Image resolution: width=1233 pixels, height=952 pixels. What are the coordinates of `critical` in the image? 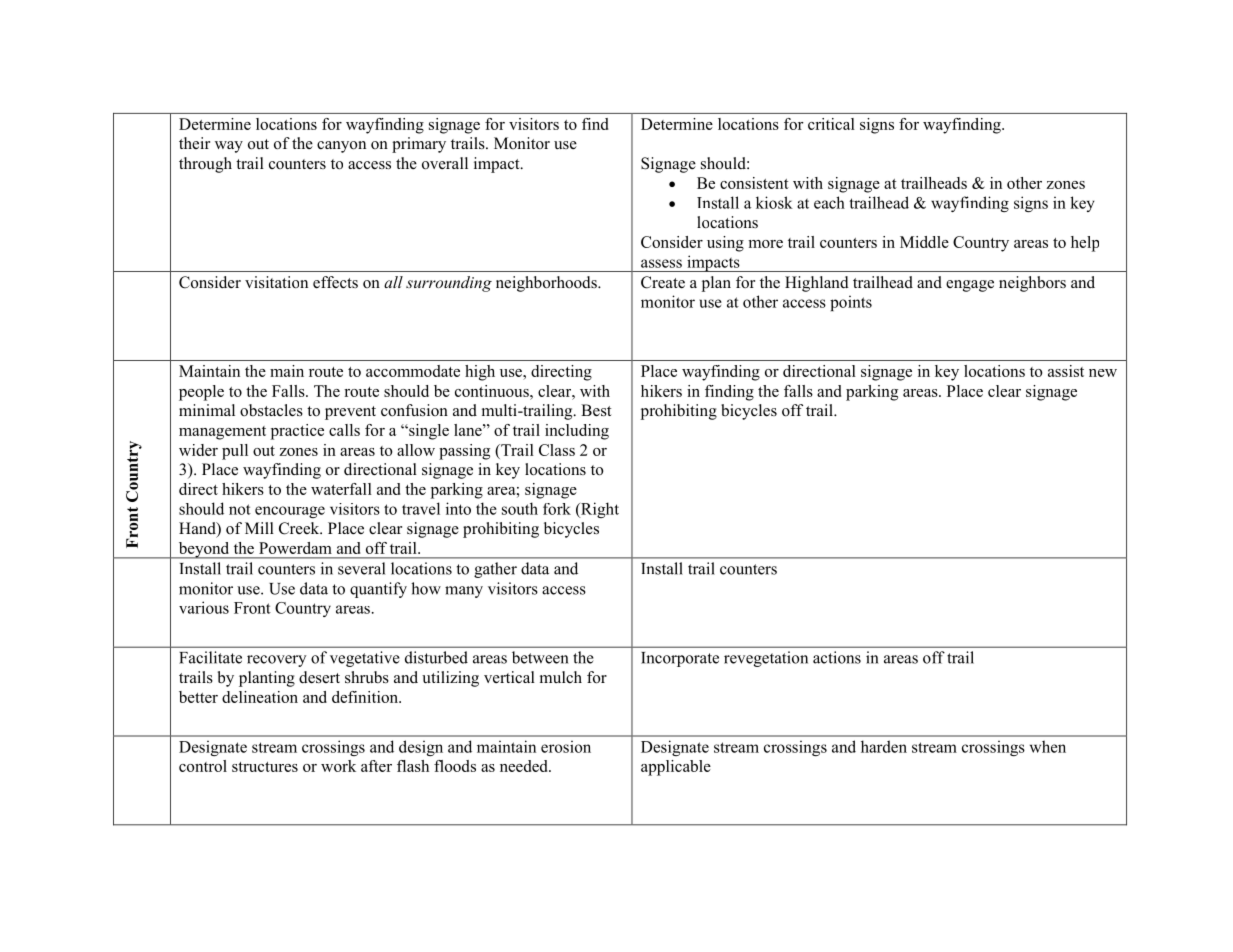 It's located at (831, 124).
